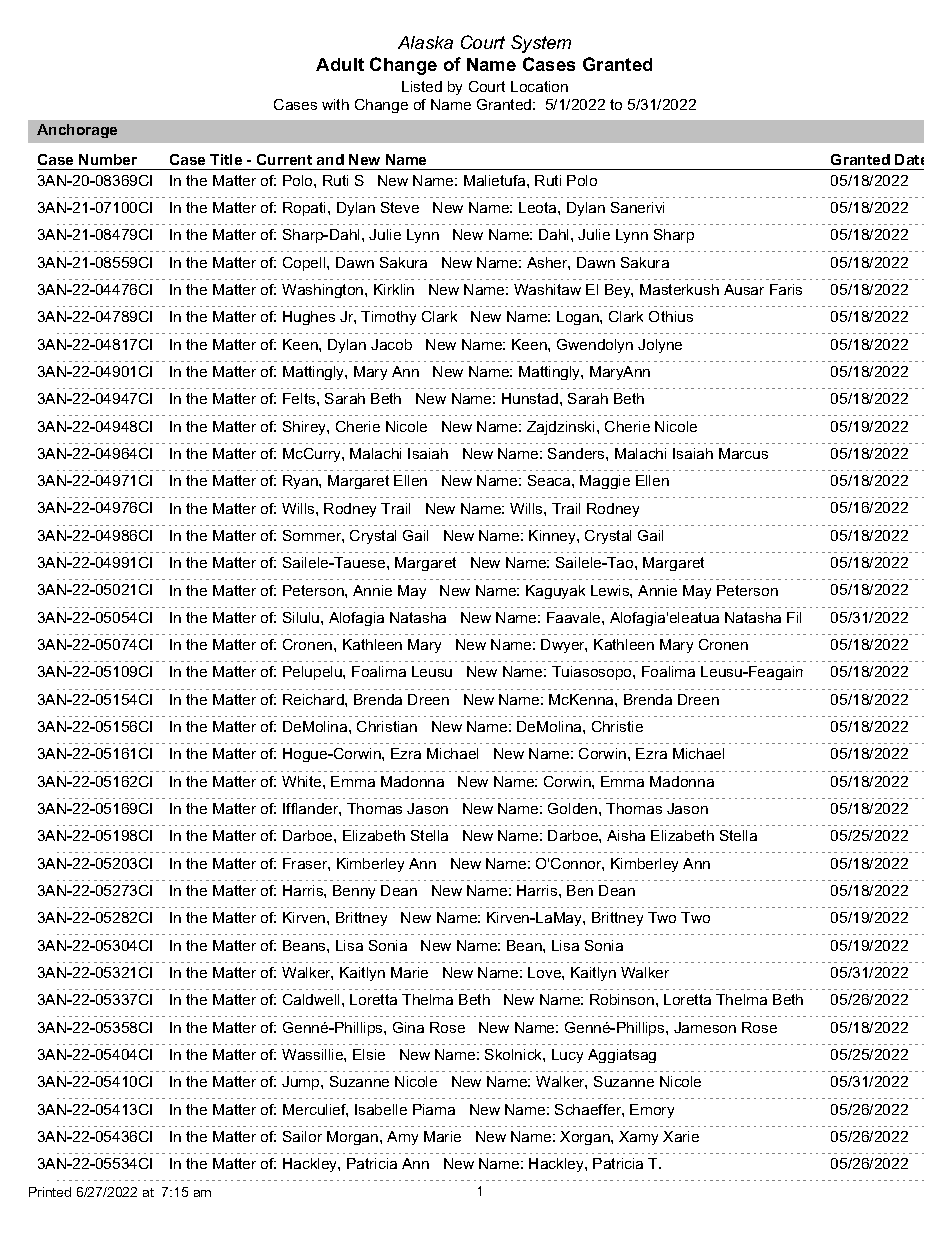  What do you see at coordinates (539, 86) in the page?
I see `Location` at bounding box center [539, 86].
